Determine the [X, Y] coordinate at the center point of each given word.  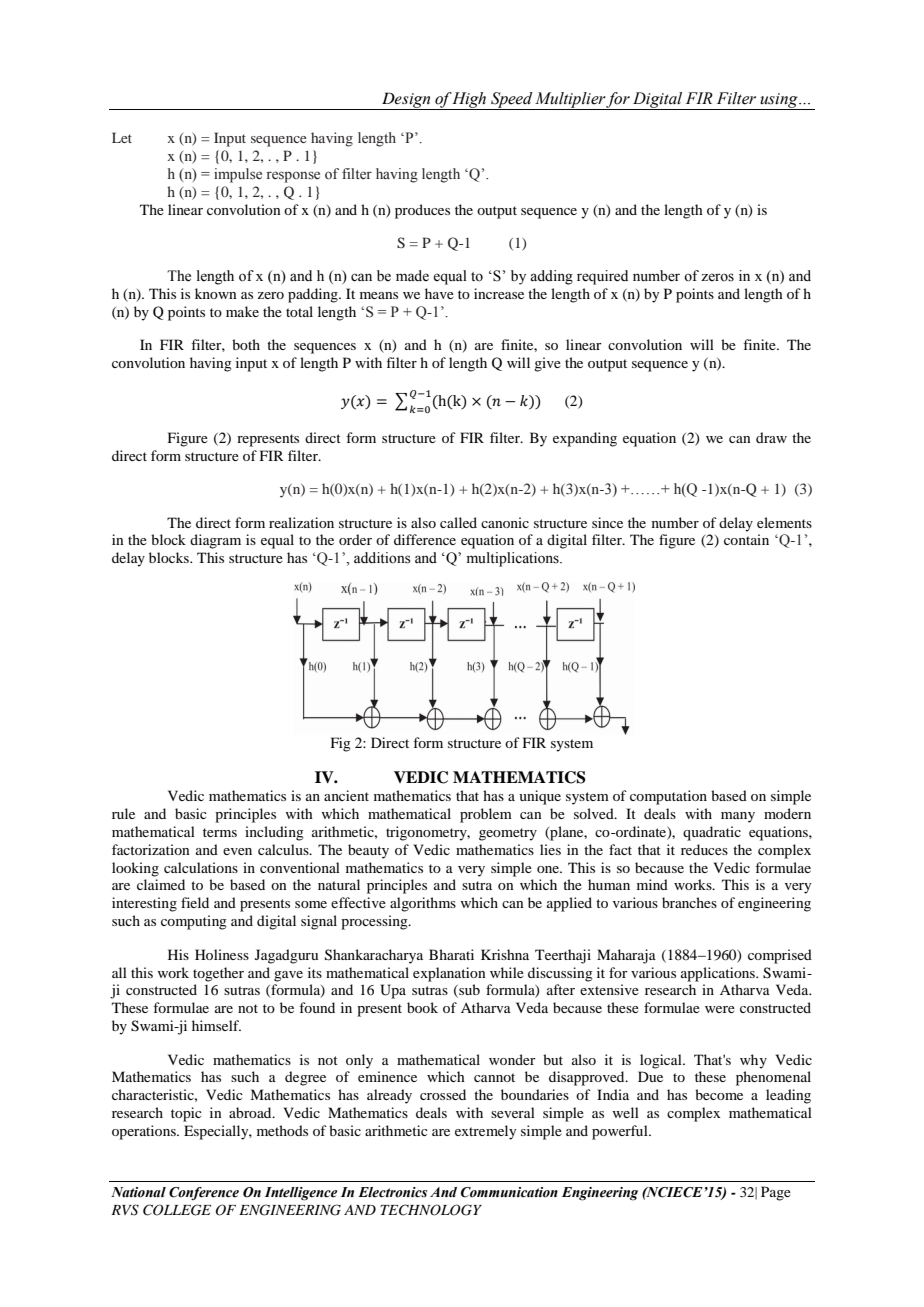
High [470, 101]
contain [746, 539]
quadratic [712, 833]
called [458, 522]
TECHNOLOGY [431, 1210]
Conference [204, 1193]
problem [486, 815]
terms [220, 832]
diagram [215, 541]
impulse [238, 175]
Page [776, 1193]
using [779, 101]
